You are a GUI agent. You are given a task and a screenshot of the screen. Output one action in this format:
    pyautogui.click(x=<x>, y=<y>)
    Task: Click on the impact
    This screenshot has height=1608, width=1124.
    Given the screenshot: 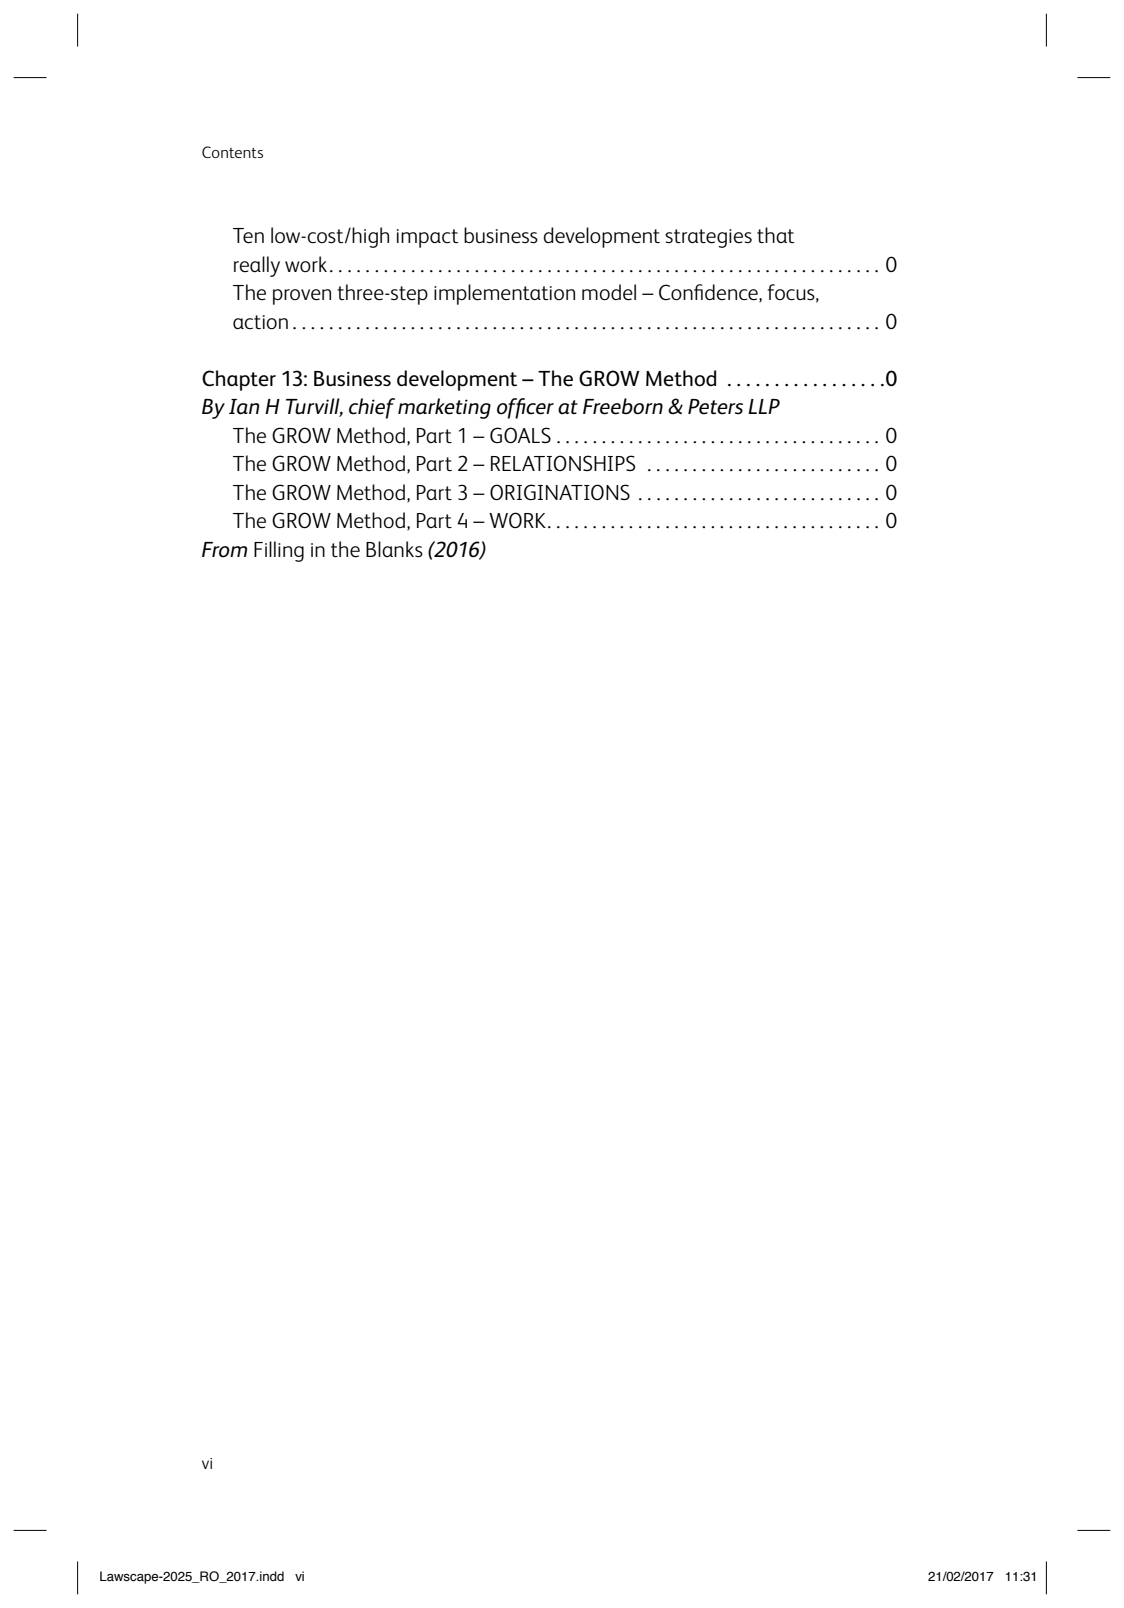 What is the action you would take?
    pyautogui.click(x=428, y=238)
